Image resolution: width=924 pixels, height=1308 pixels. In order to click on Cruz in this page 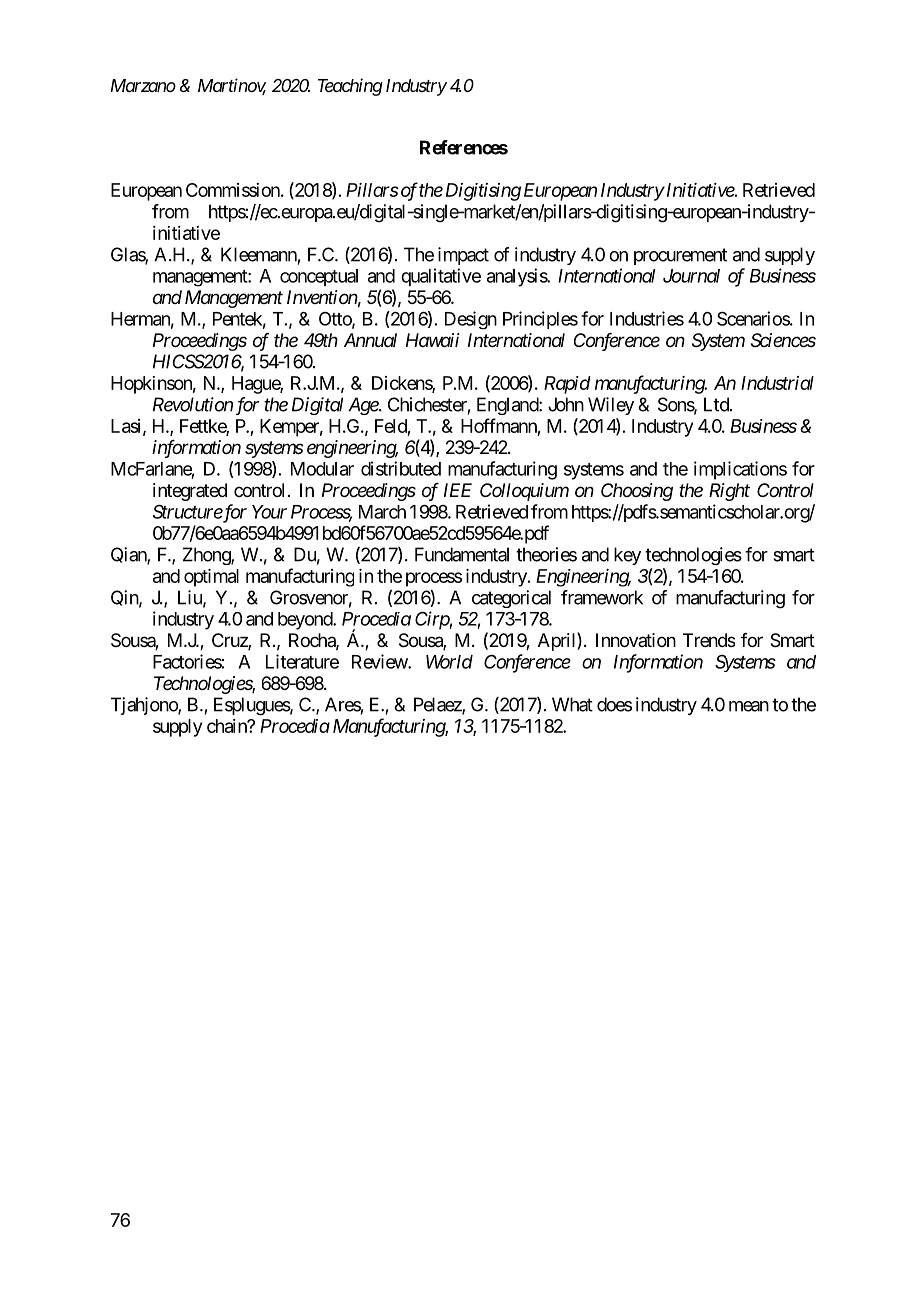, I will do `click(230, 641)`.
